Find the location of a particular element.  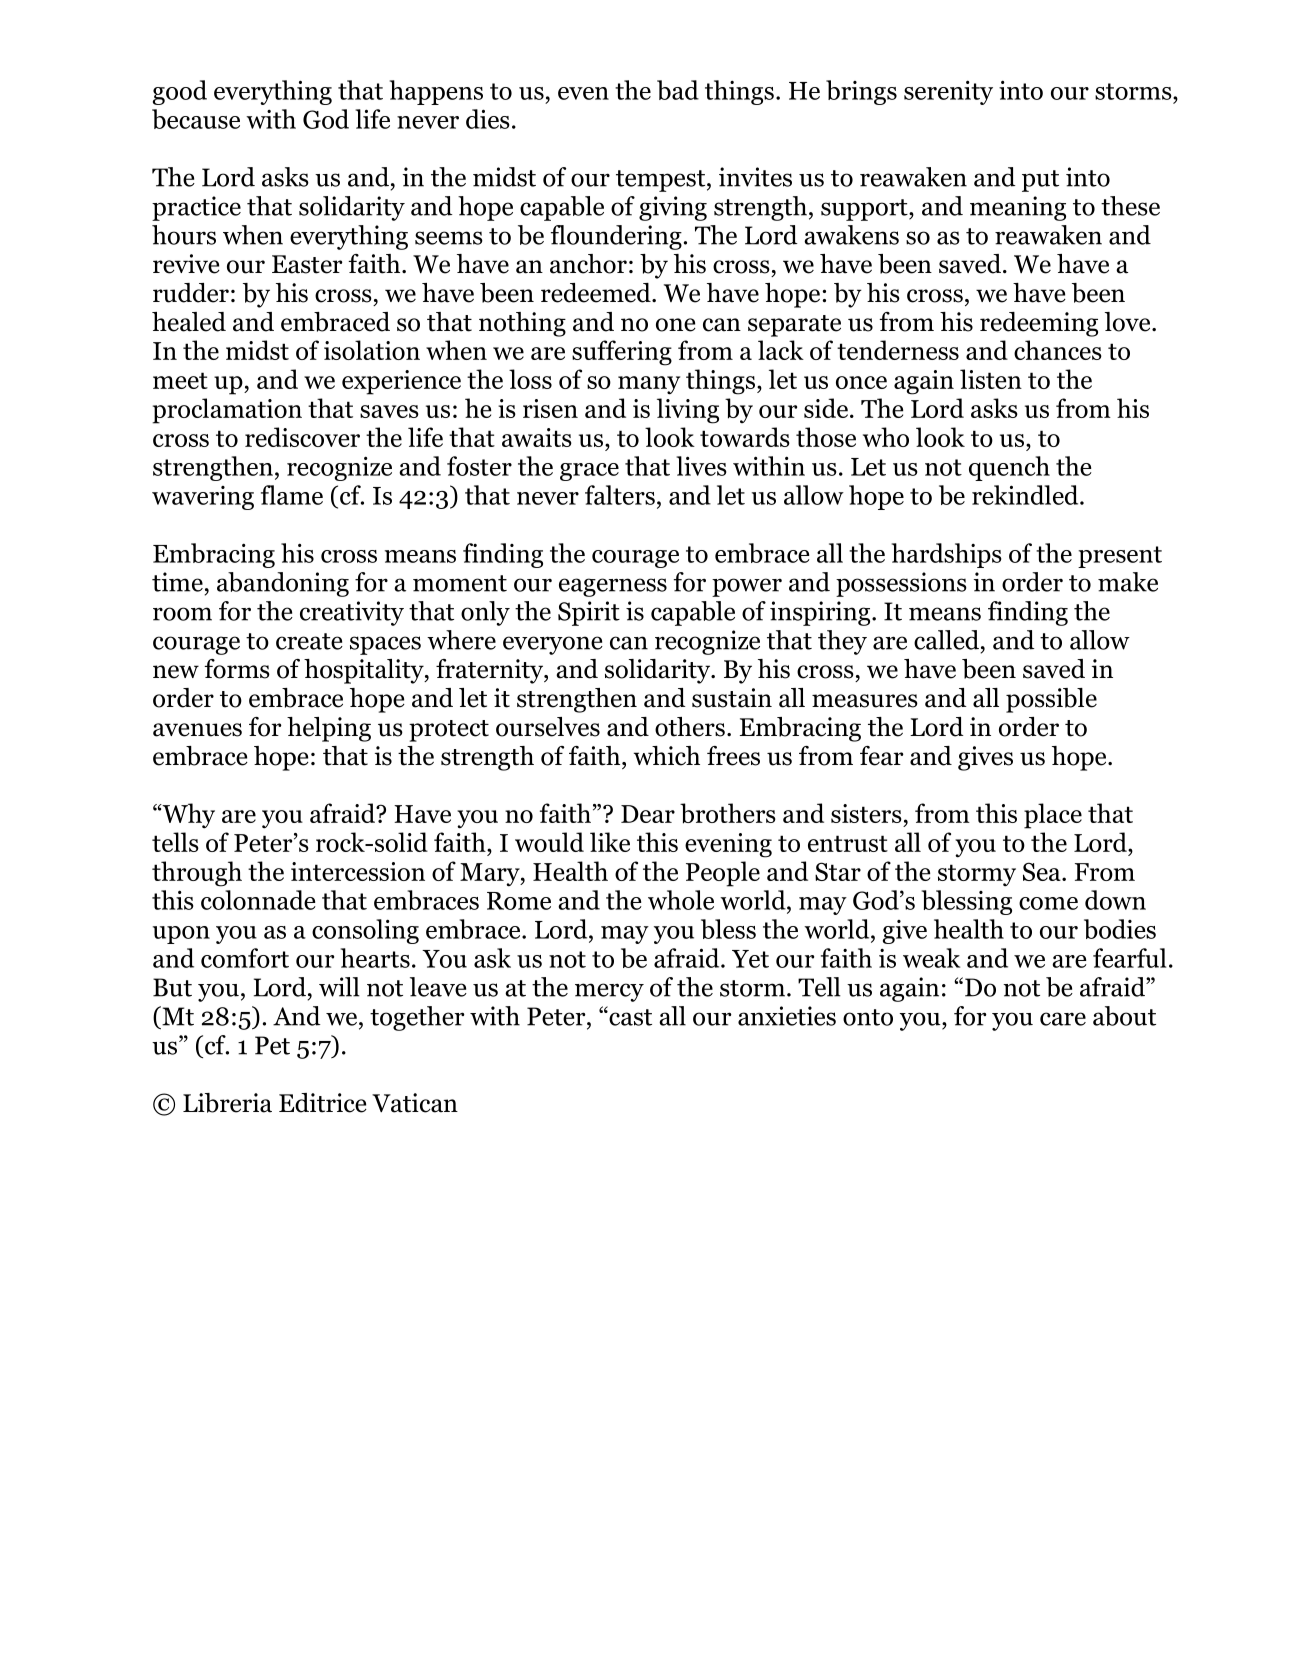

possible is located at coordinates (1051, 700).
